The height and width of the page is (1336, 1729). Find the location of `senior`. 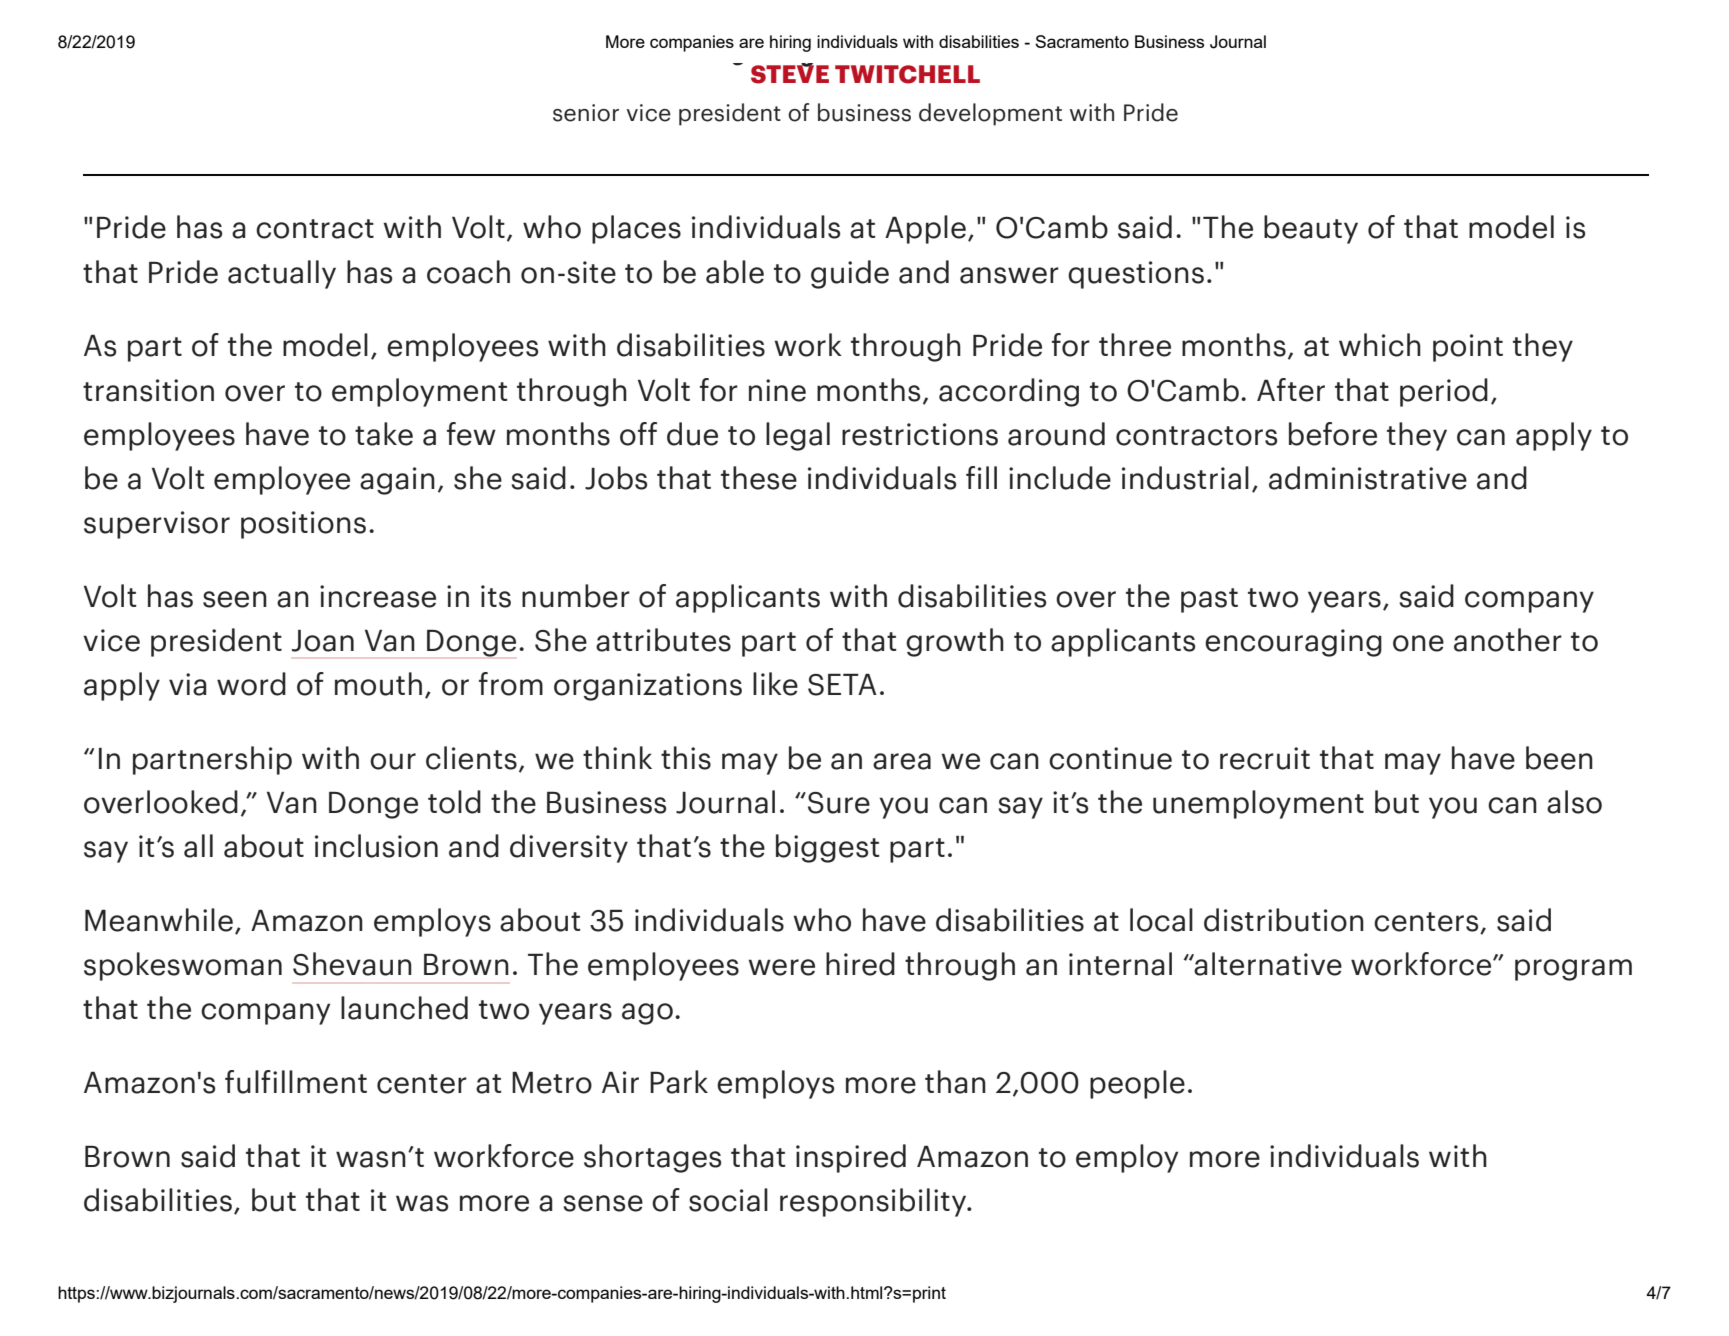

senior is located at coordinates (586, 113).
